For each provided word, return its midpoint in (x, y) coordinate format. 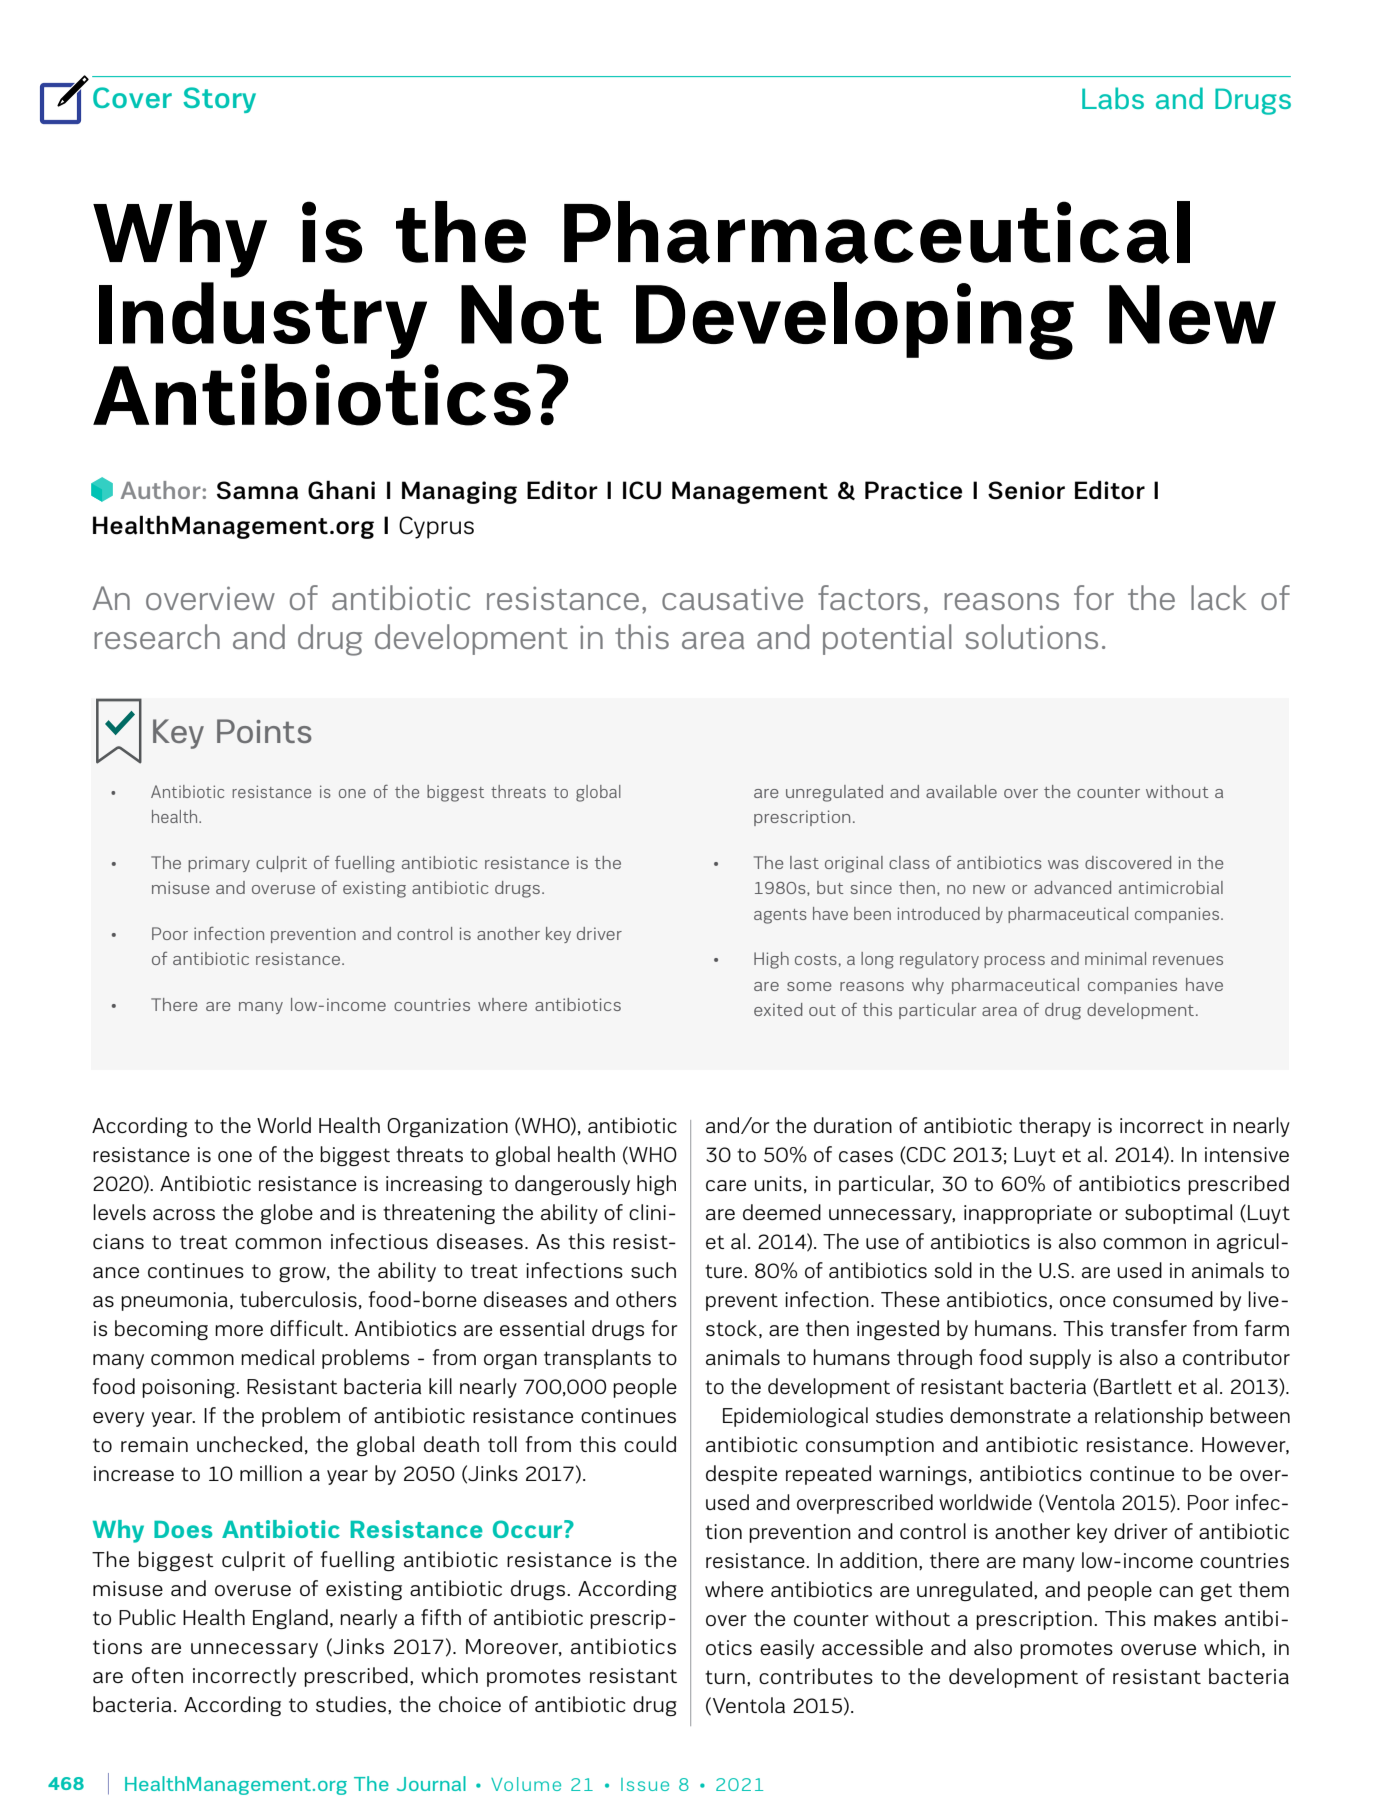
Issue (645, 1784)
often (157, 1675)
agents (780, 916)
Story (219, 100)
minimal (1115, 958)
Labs (1113, 98)
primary (219, 864)
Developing (855, 321)
